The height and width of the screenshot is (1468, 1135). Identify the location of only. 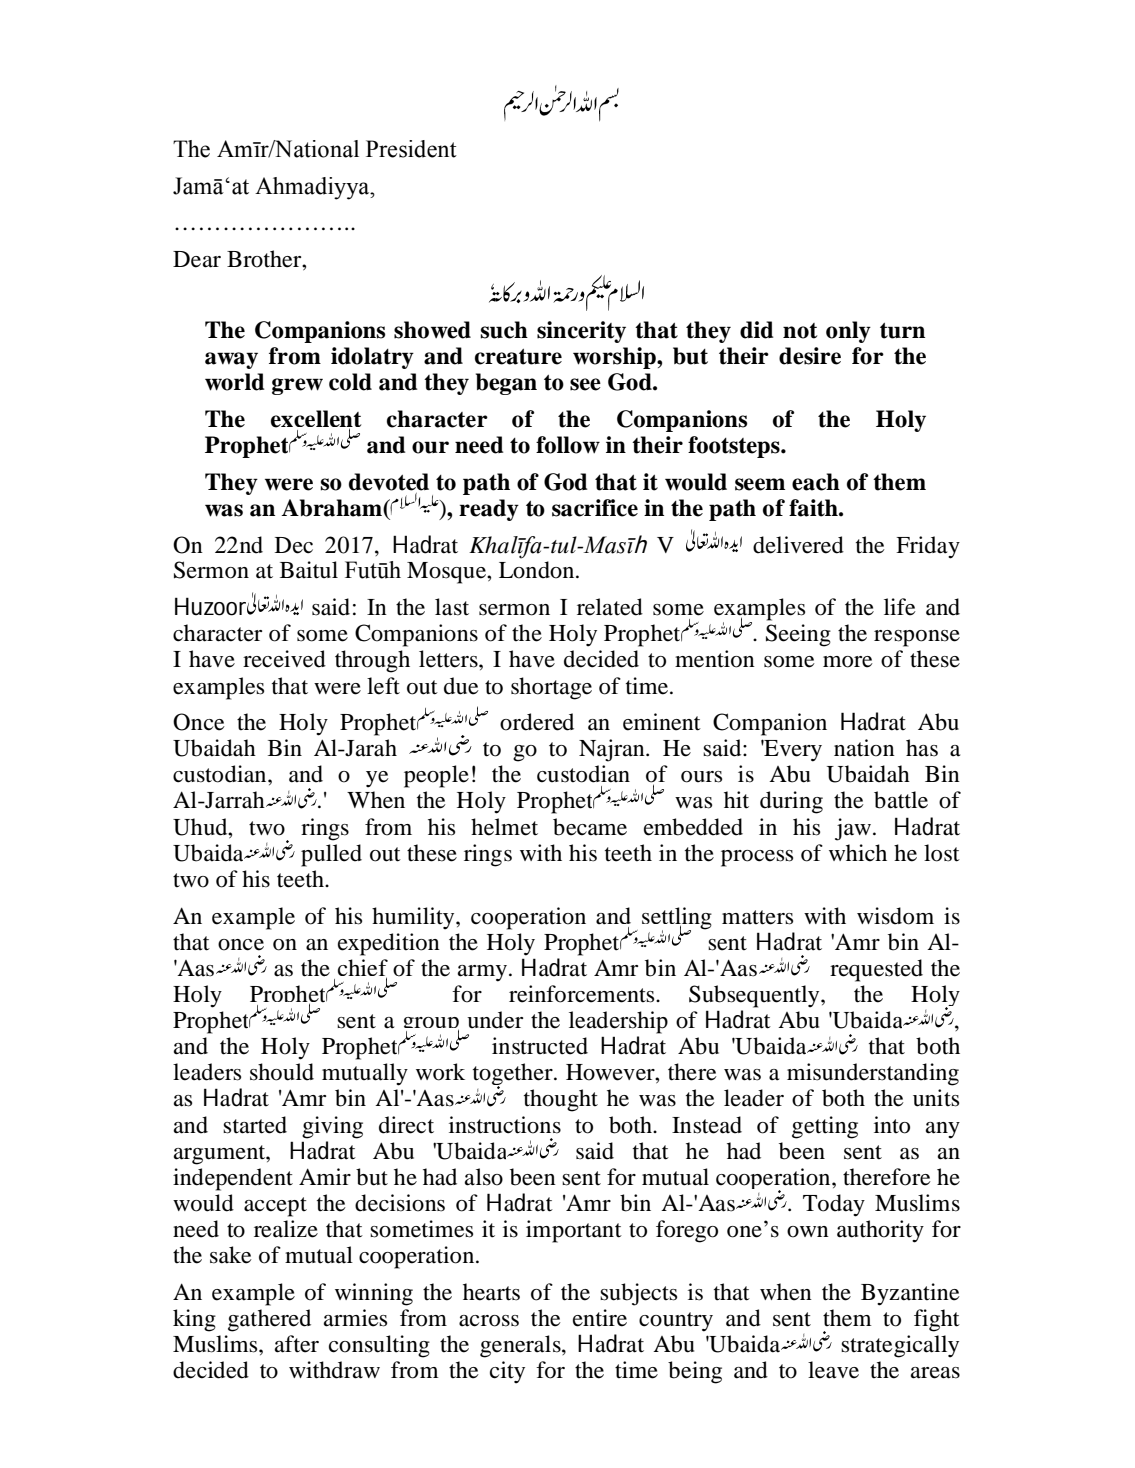
(848, 332).
